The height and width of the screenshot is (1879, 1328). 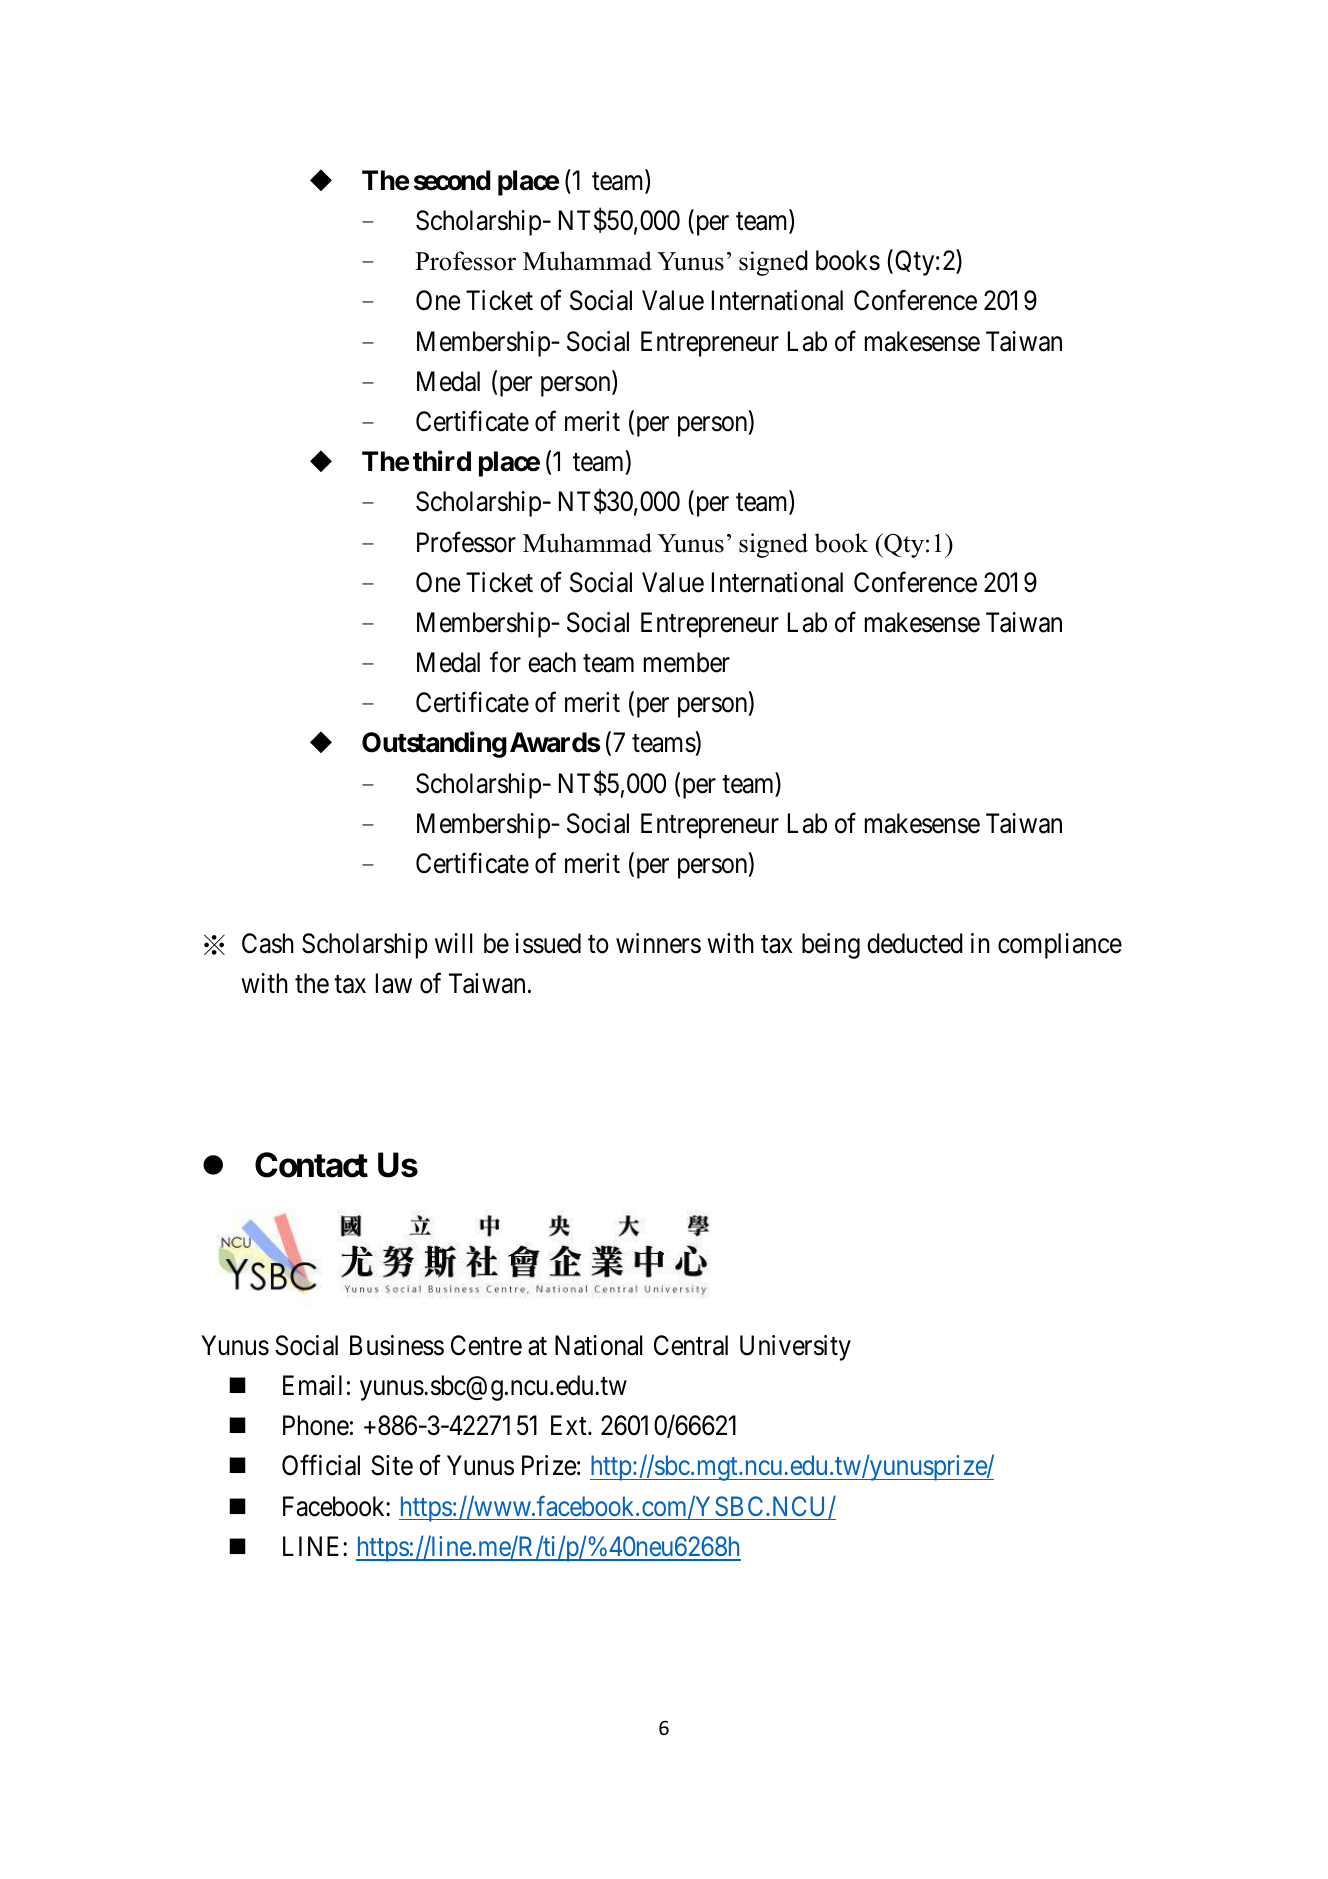 What do you see at coordinates (452, 180) in the screenshot?
I see `second` at bounding box center [452, 180].
